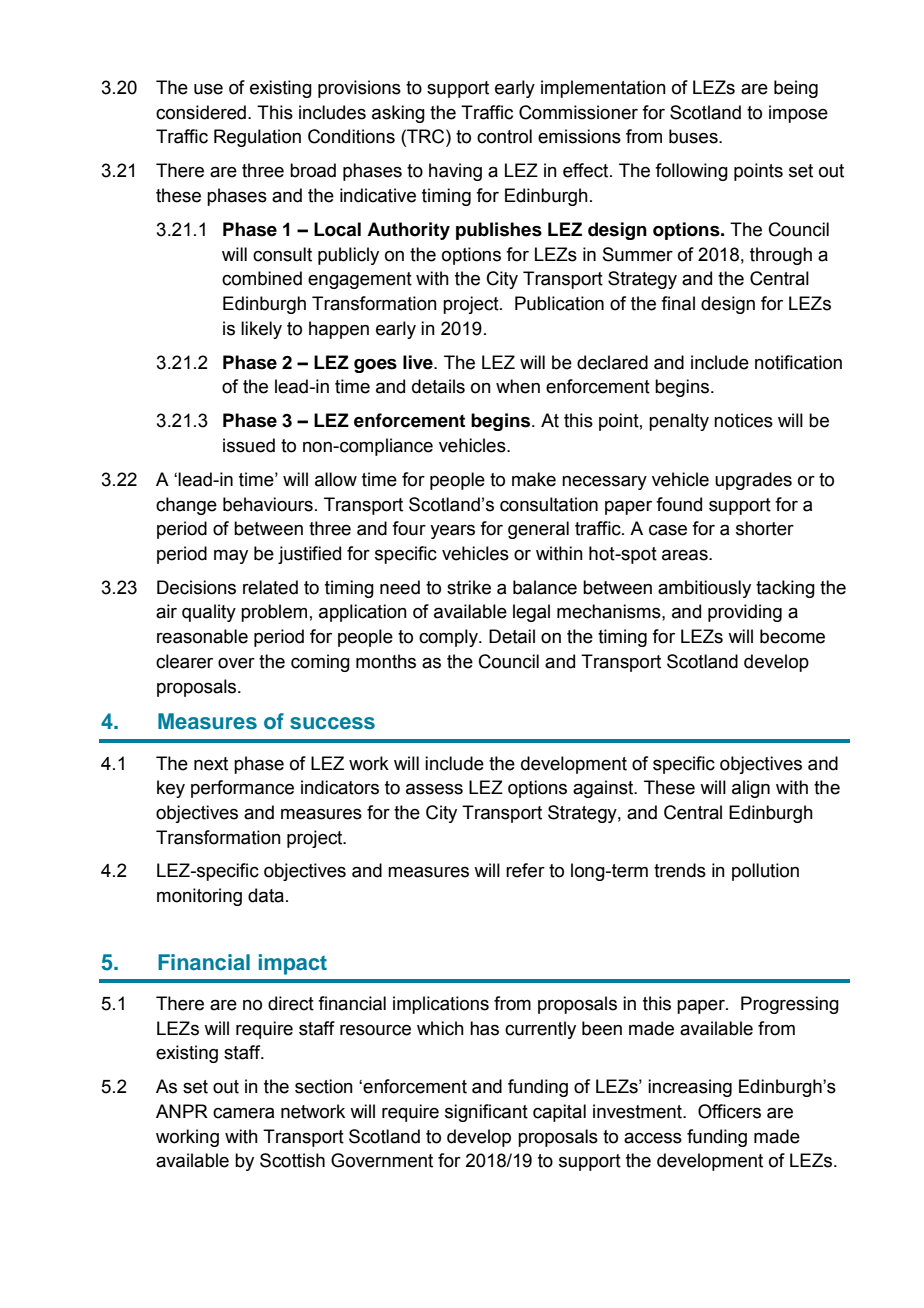 The height and width of the screenshot is (1308, 924). I want to click on providing, so click(745, 613).
